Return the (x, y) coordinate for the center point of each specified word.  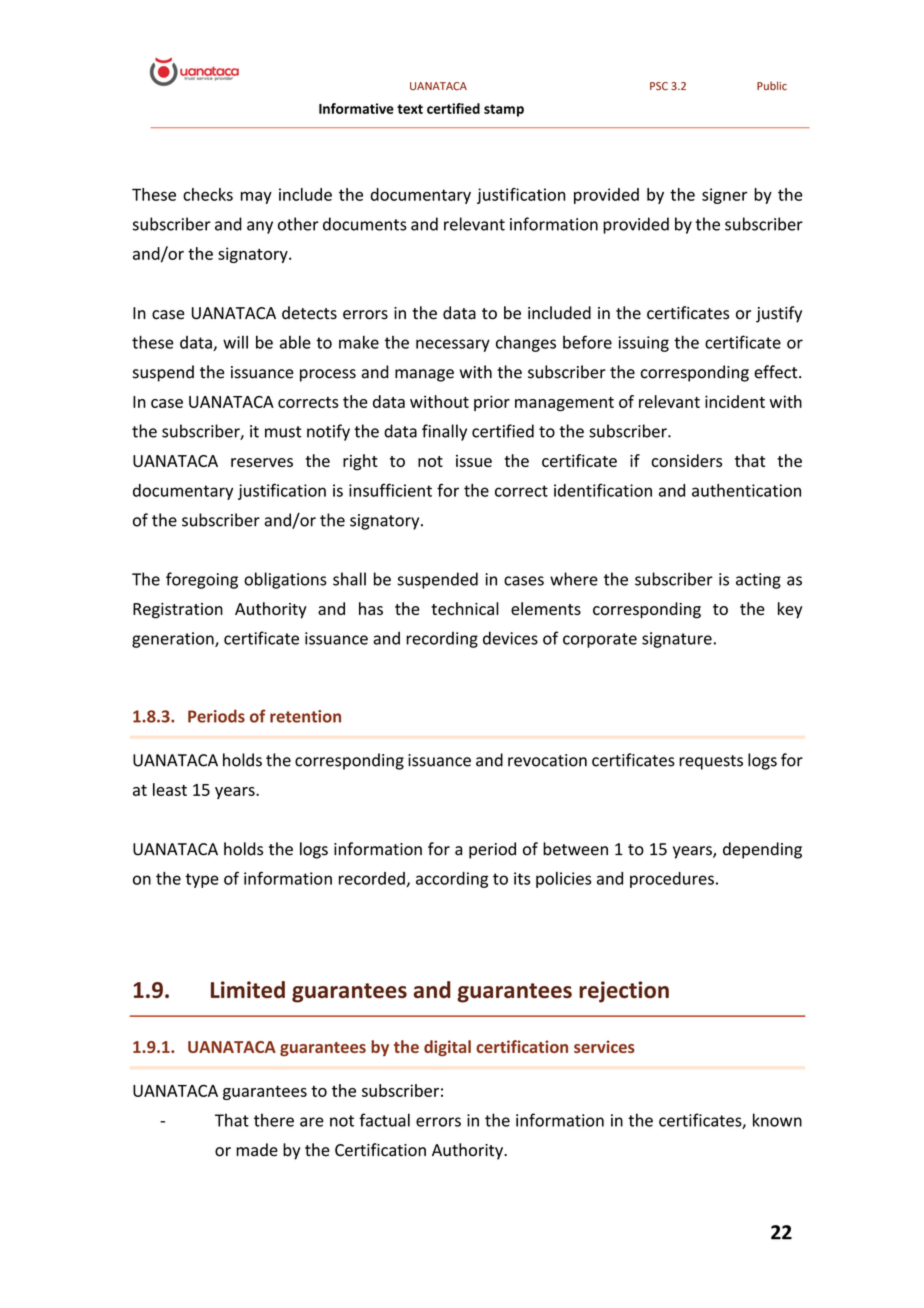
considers (686, 460)
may (256, 197)
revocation (547, 760)
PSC (659, 86)
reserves (262, 462)
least (170, 789)
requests (711, 762)
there (274, 1120)
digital (447, 1048)
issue (474, 461)
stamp (504, 110)
